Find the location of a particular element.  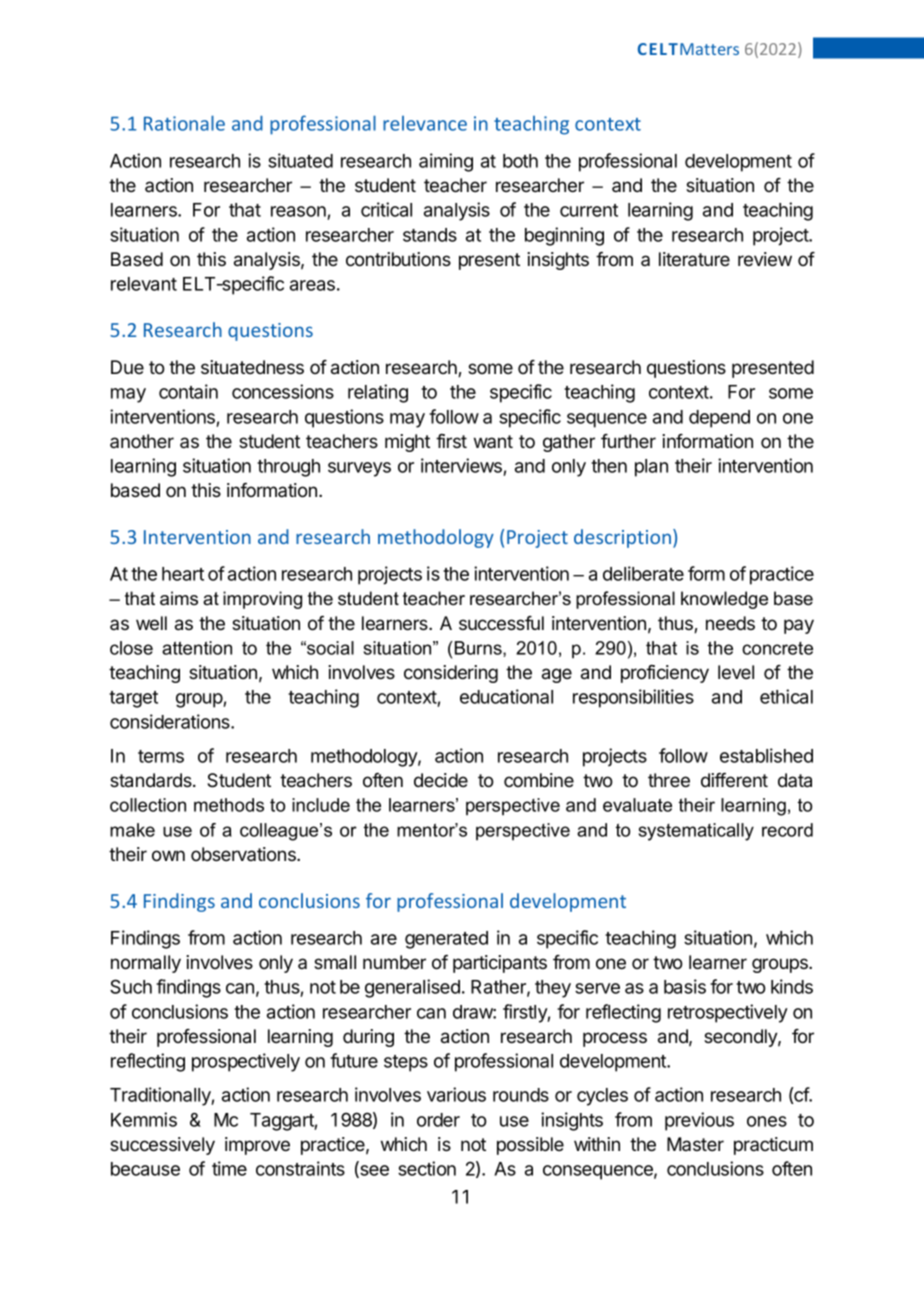

methods is located at coordinates (229, 805).
